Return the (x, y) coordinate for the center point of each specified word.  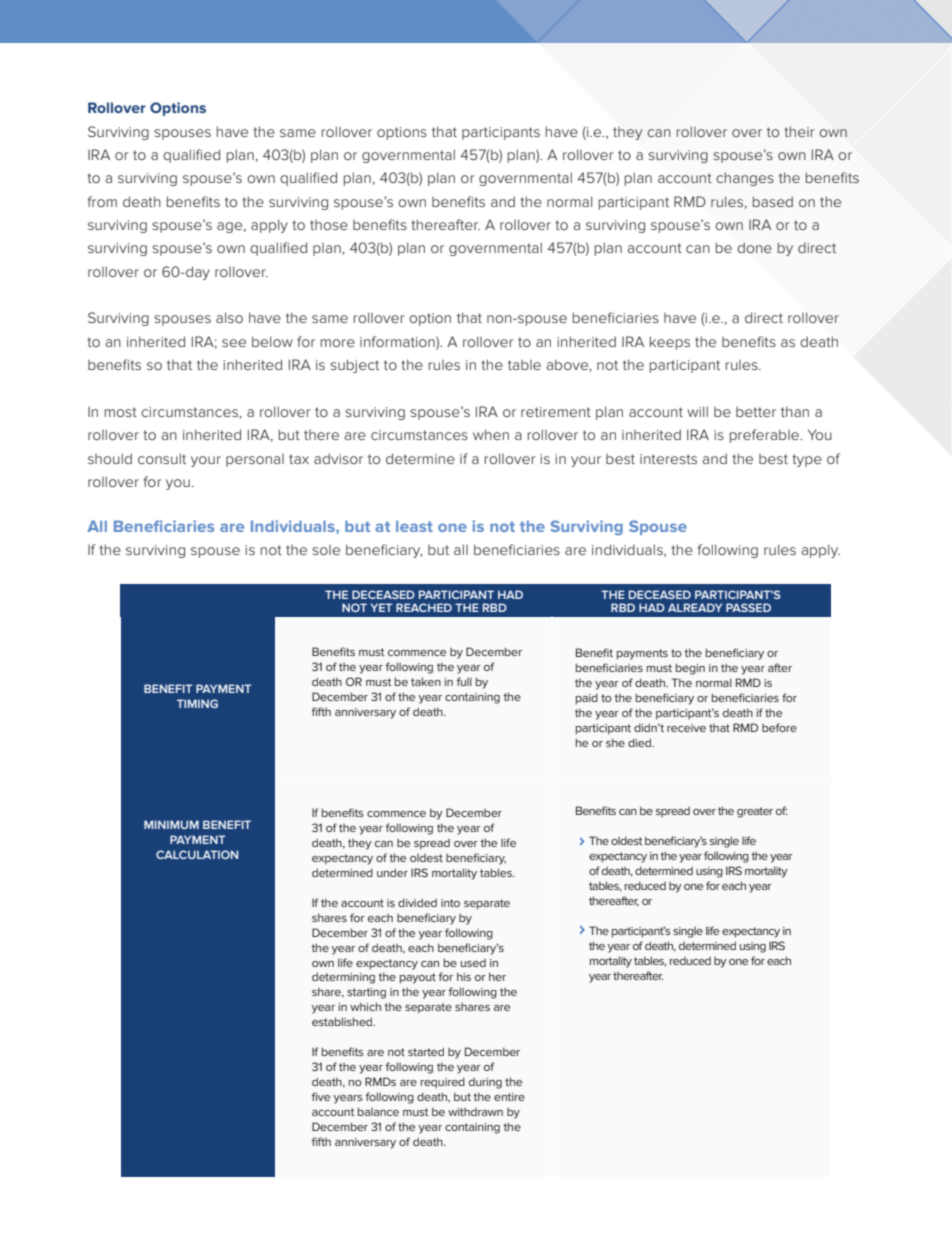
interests (668, 459)
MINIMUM (171, 824)
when (491, 434)
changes (745, 179)
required (443, 1083)
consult (162, 458)
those (329, 225)
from (102, 201)
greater (755, 812)
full (464, 681)
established (343, 1021)
